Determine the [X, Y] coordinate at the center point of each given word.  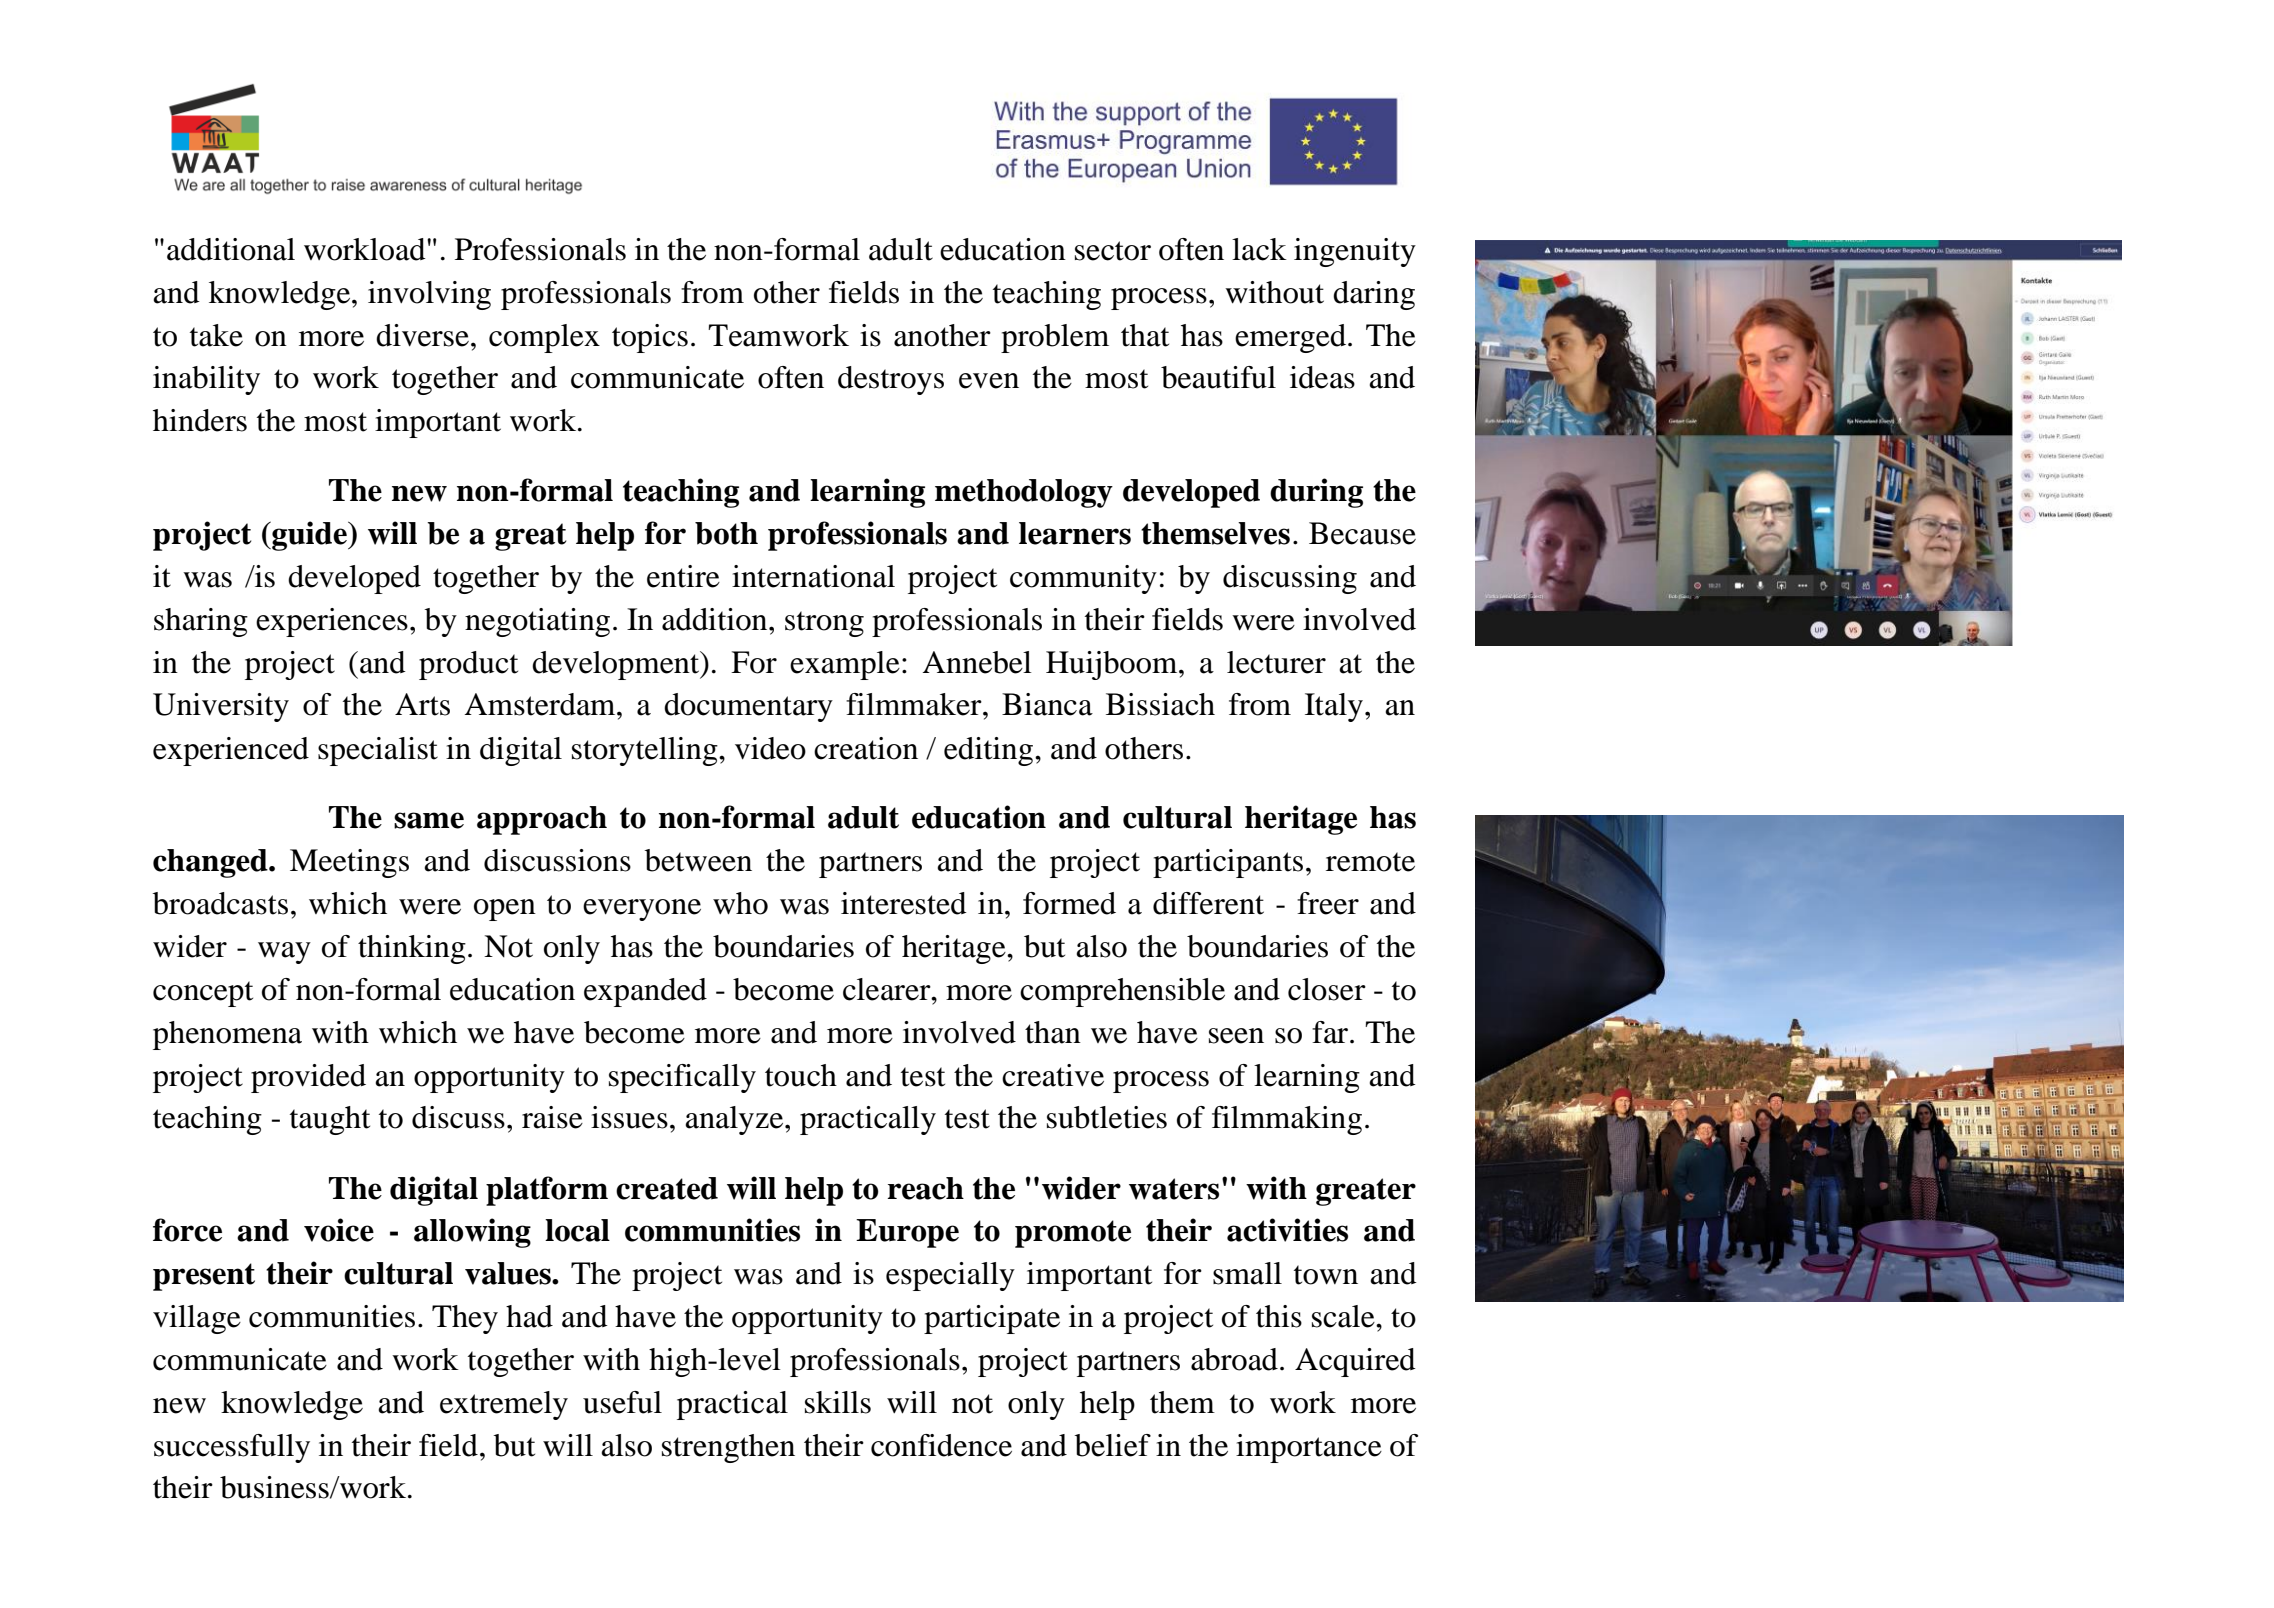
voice [339, 1230]
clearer [888, 989]
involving [429, 295]
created [667, 1188]
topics [650, 338]
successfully [232, 1448]
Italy [1334, 707]
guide [309, 536]
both [726, 533]
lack [1259, 249]
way [284, 953]
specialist [378, 751]
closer [1327, 989]
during [1316, 493]
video [770, 748]
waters [1174, 1189]
